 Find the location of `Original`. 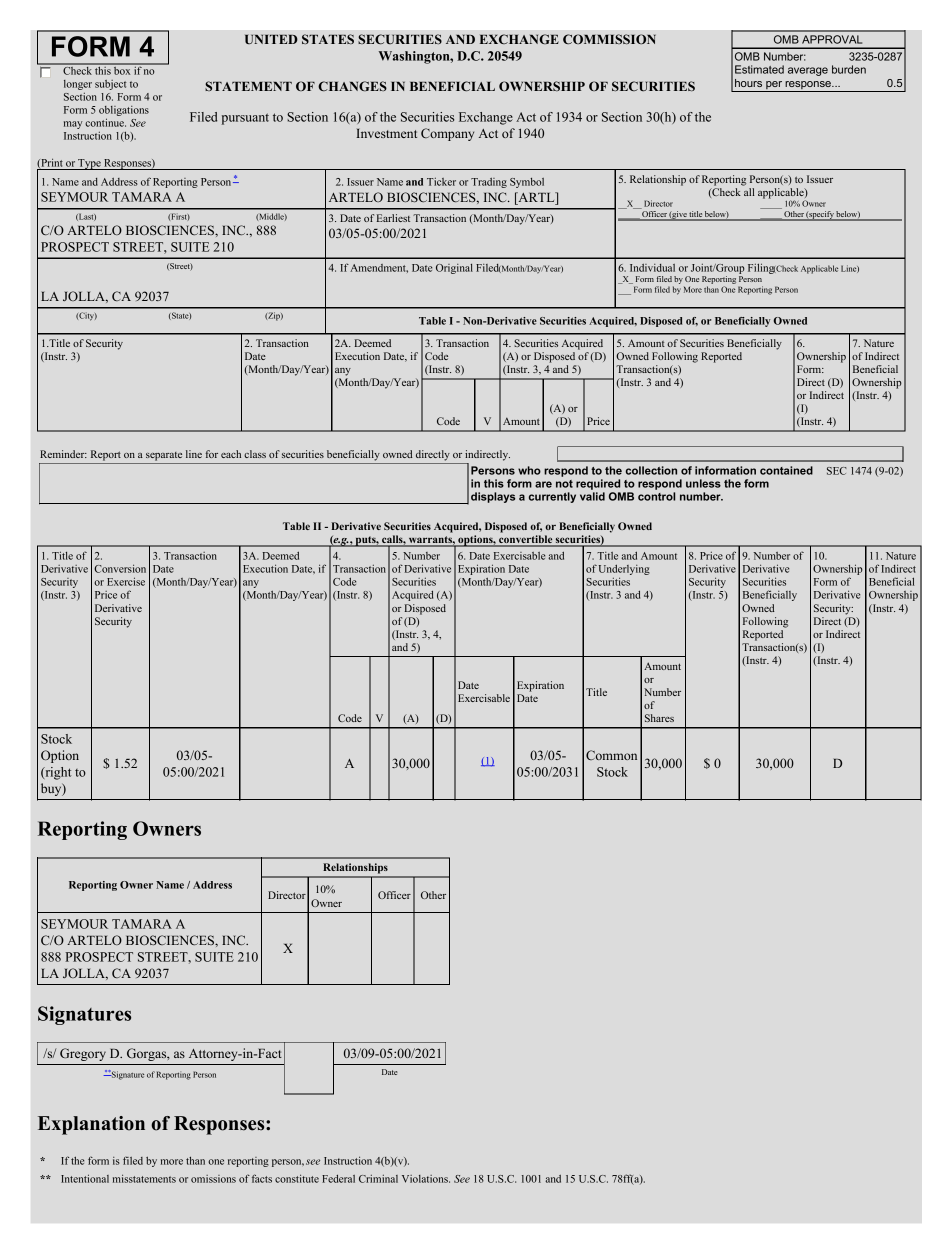

Original is located at coordinates (454, 269).
